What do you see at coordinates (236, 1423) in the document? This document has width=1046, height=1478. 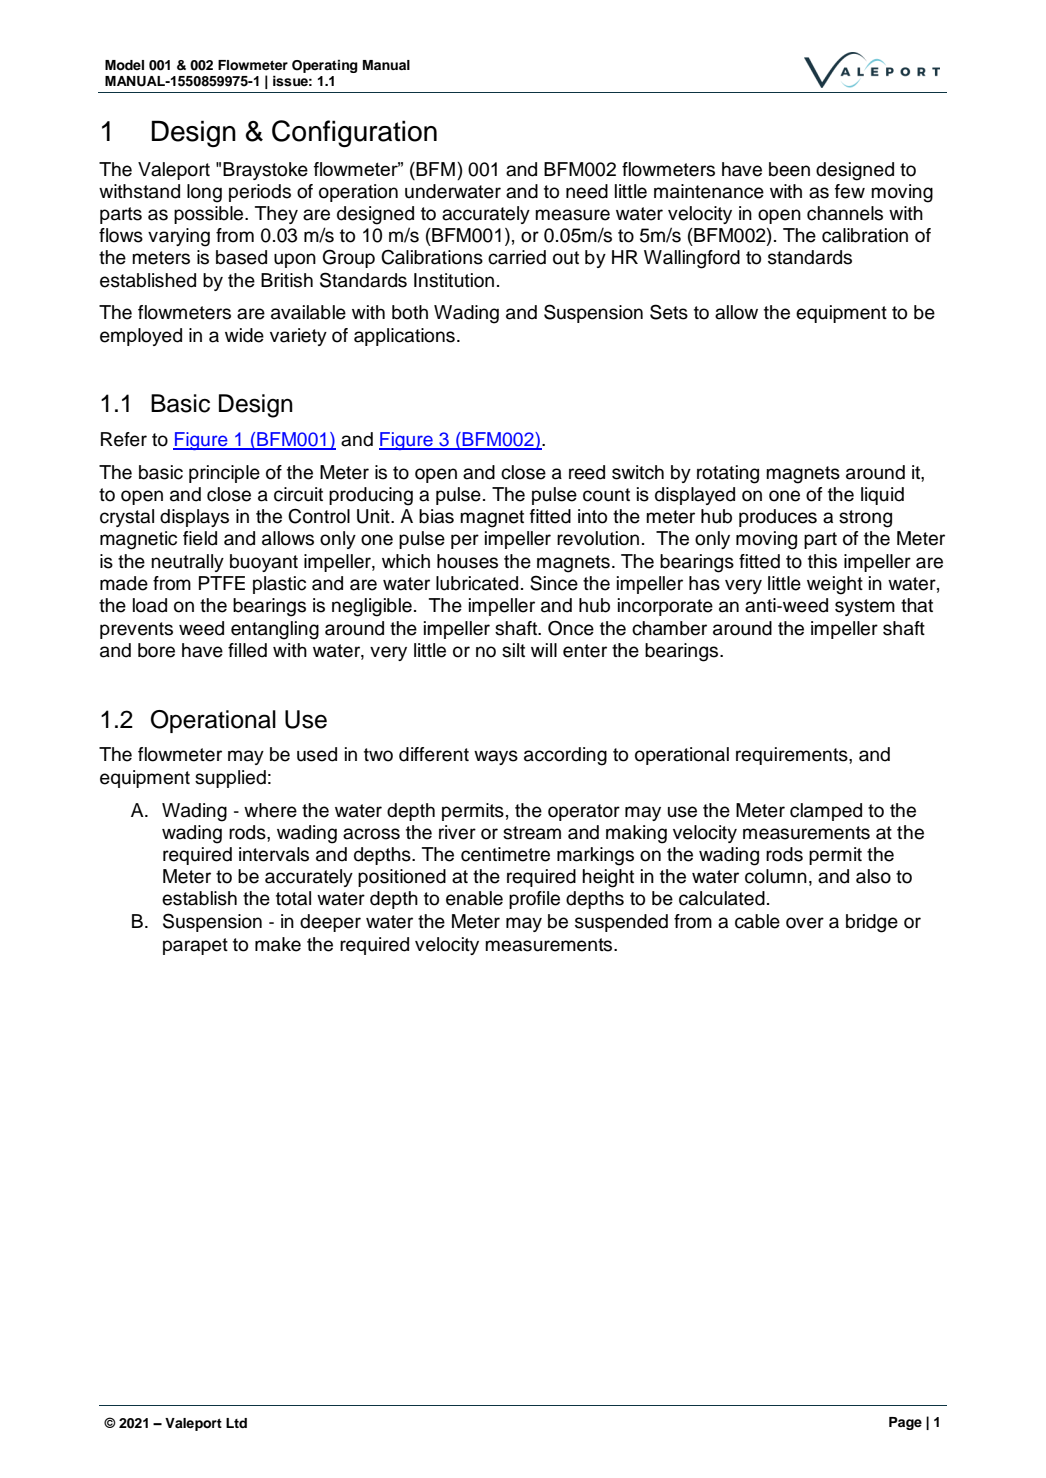 I see `Ltd` at bounding box center [236, 1423].
